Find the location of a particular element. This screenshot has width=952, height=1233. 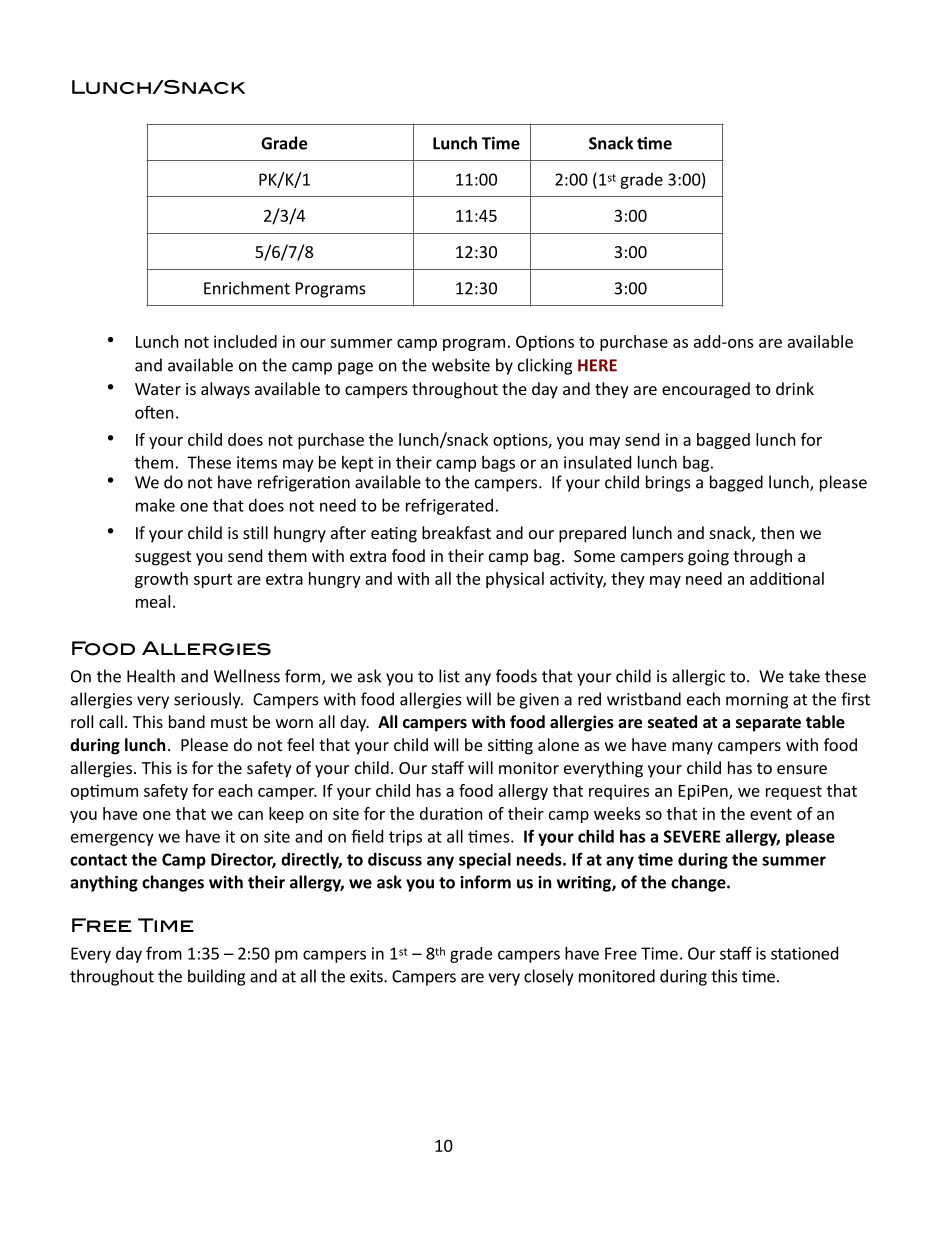

separate is located at coordinates (768, 724).
